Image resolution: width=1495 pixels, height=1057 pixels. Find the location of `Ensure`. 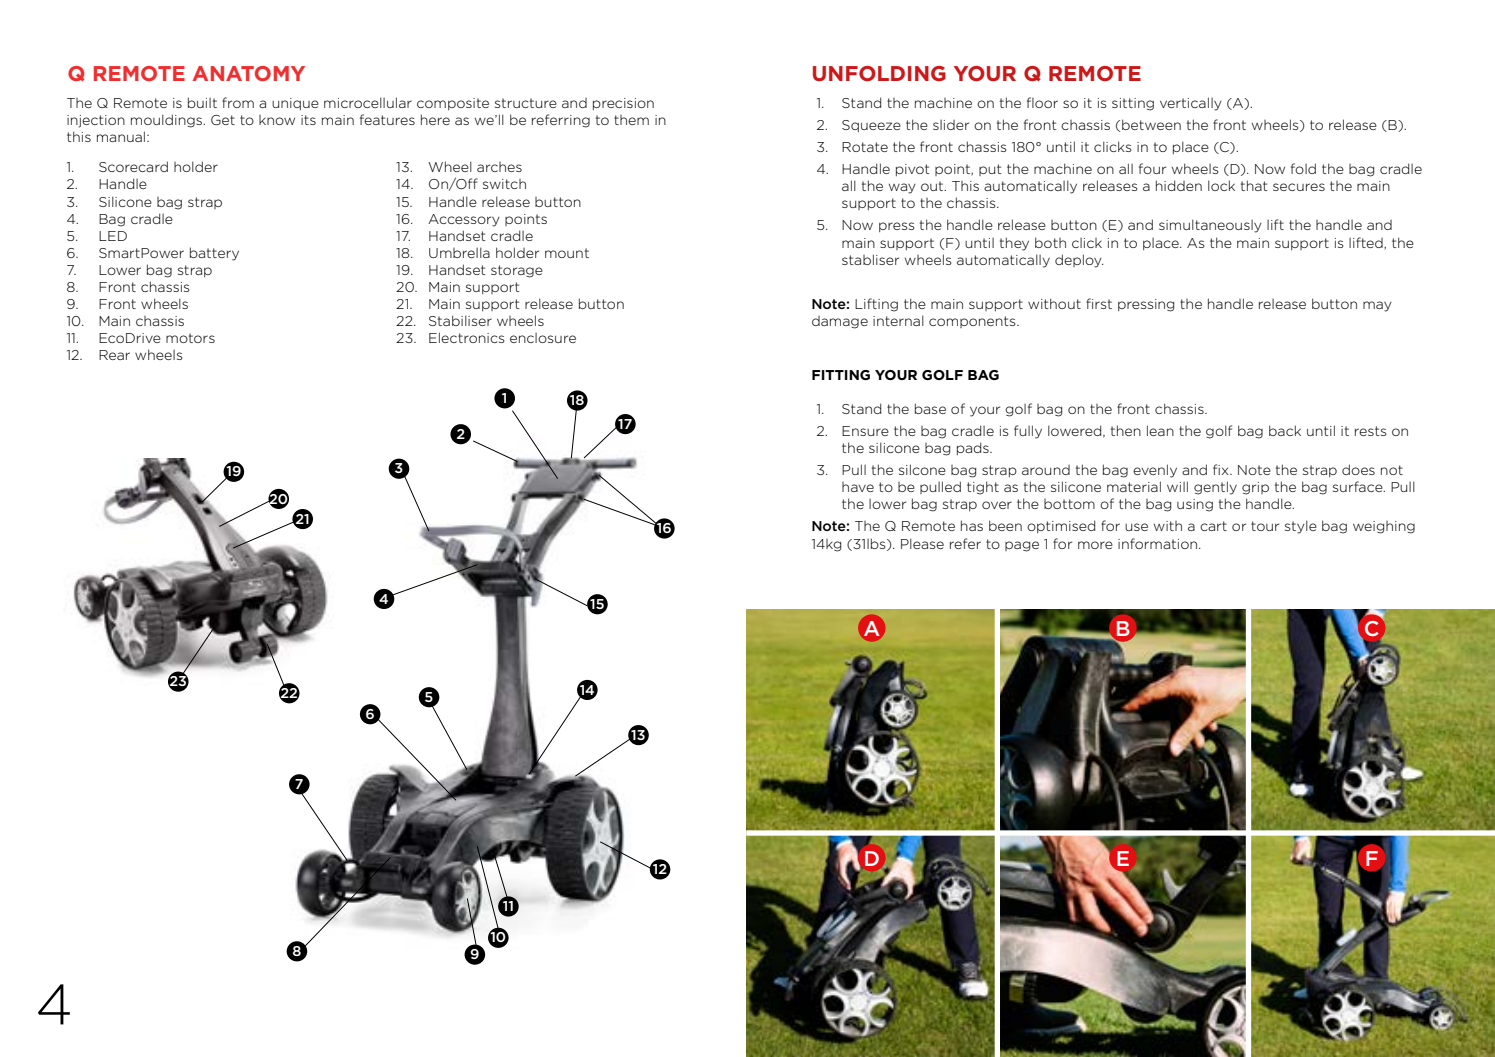

Ensure is located at coordinates (865, 431).
